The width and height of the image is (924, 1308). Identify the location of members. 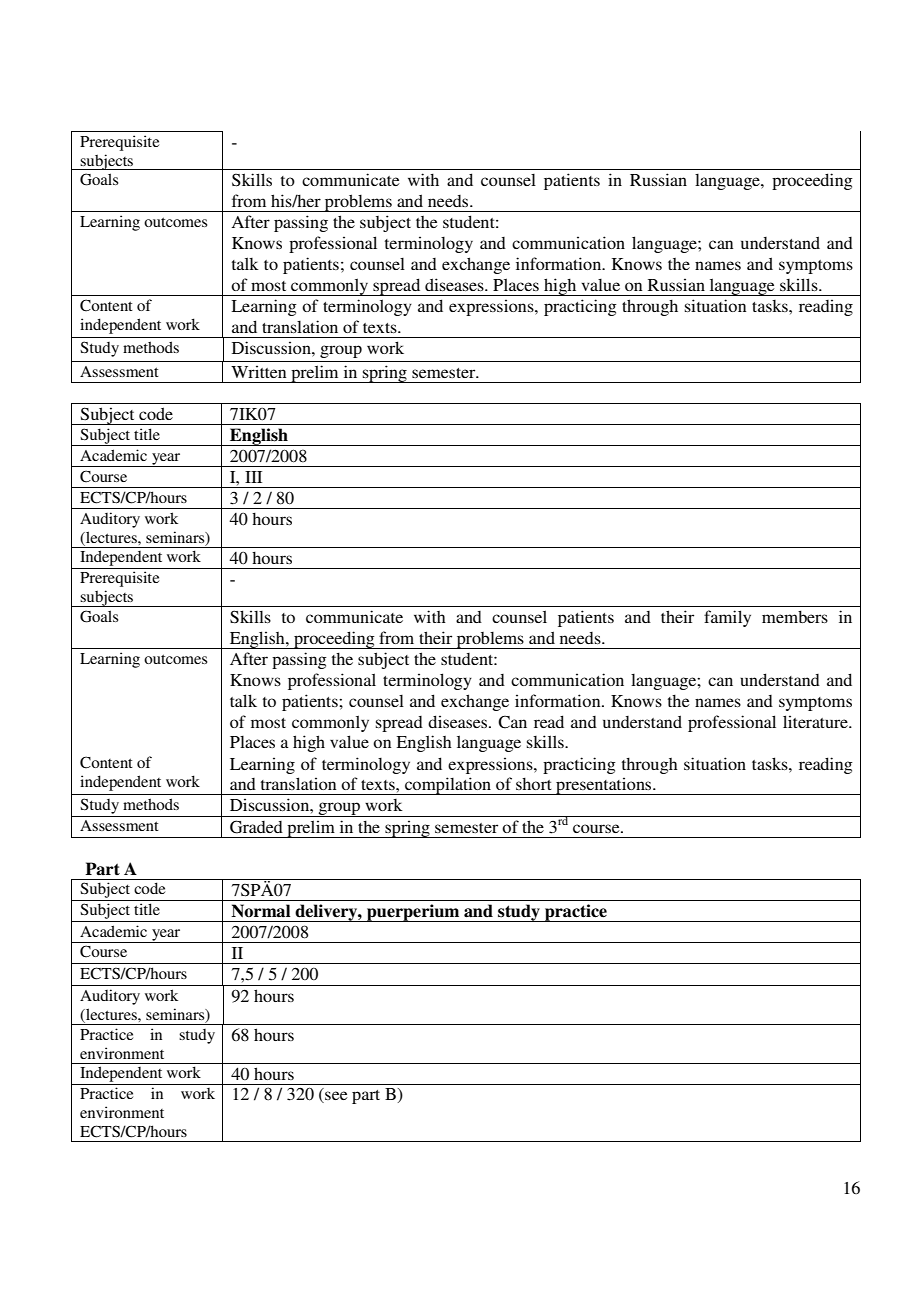
(795, 616).
